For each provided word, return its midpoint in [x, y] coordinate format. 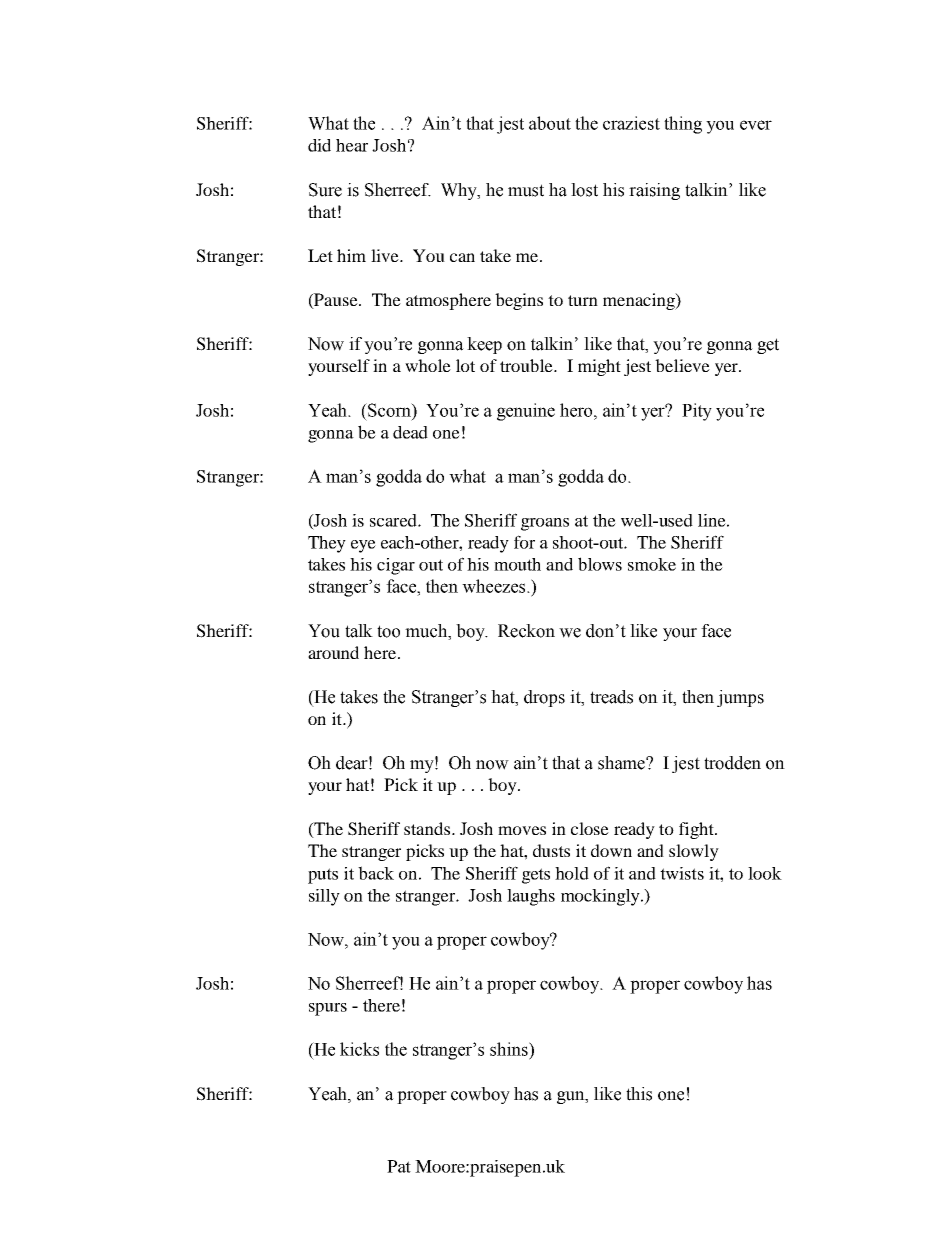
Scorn [389, 410]
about [550, 123]
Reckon [526, 631]
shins [510, 1049]
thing [683, 125]
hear [352, 145]
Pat [399, 1166]
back [376, 873]
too [388, 631]
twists [682, 873]
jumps [740, 698]
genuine [526, 412]
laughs [531, 897]
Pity [697, 412]
